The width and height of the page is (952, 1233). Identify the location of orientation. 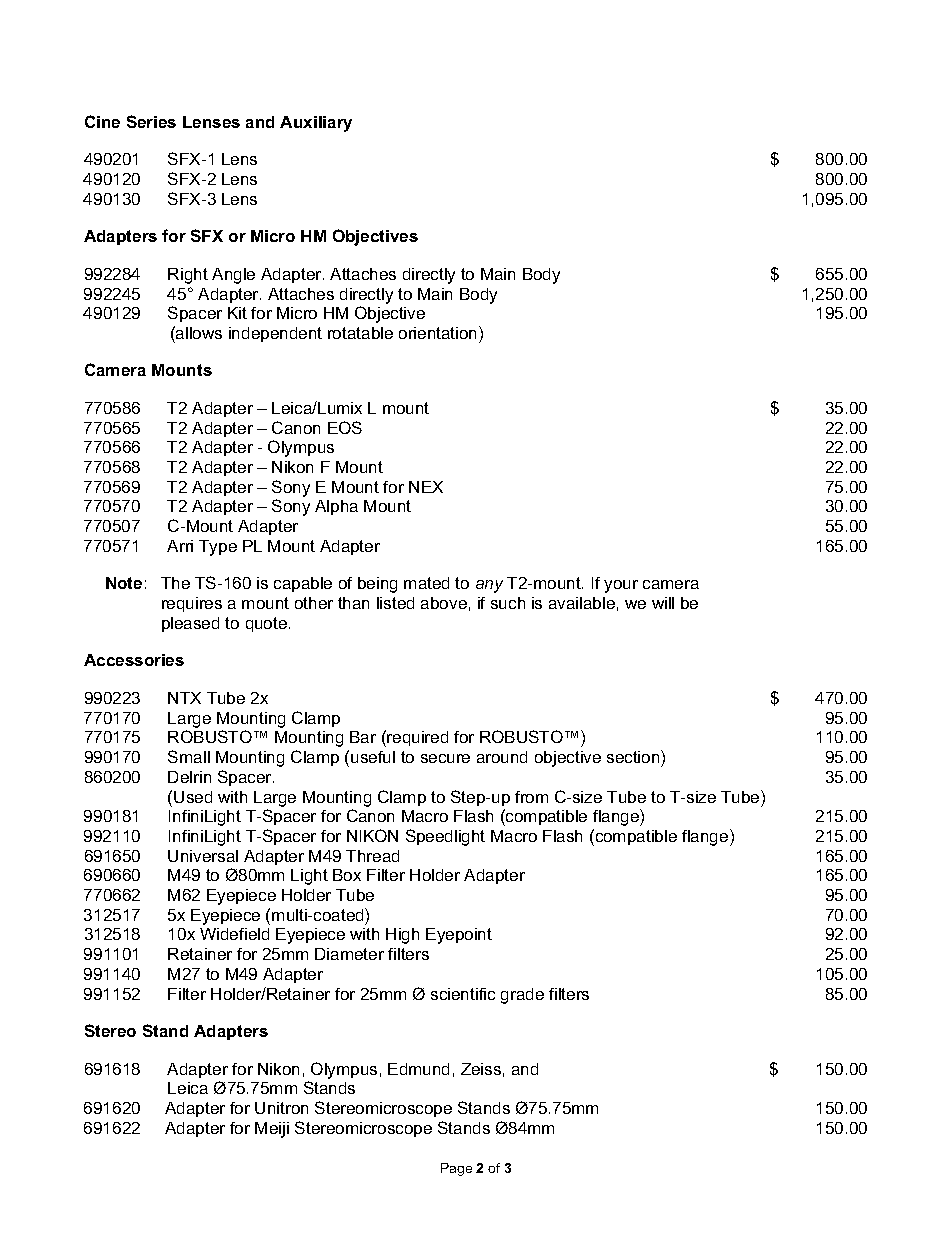
(439, 332).
